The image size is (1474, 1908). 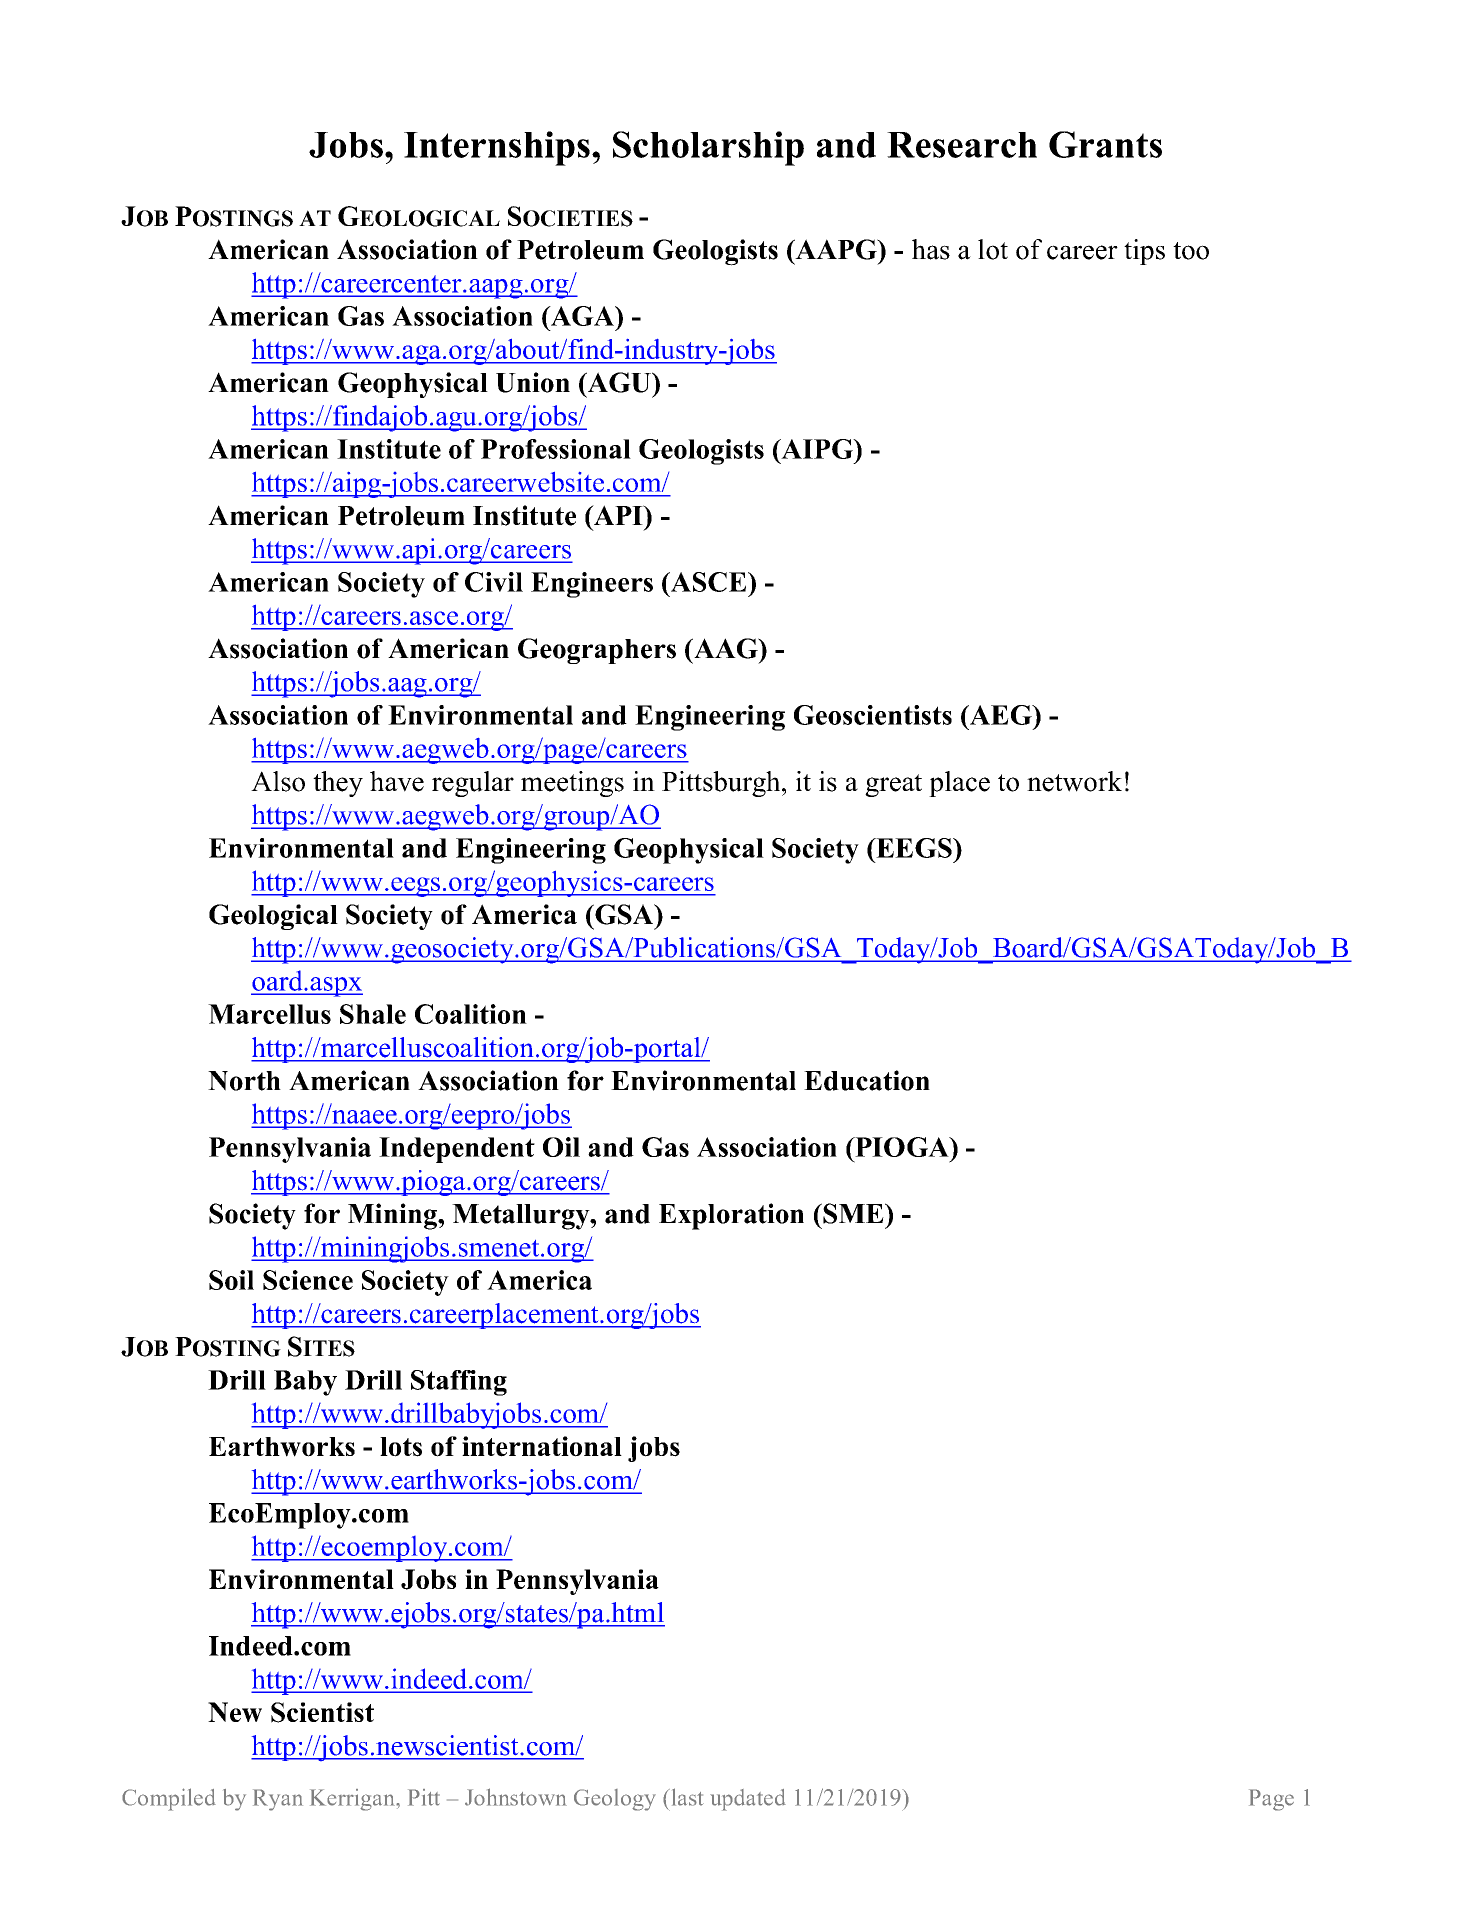 What do you see at coordinates (494, 582) in the document?
I see `Civil` at bounding box center [494, 582].
